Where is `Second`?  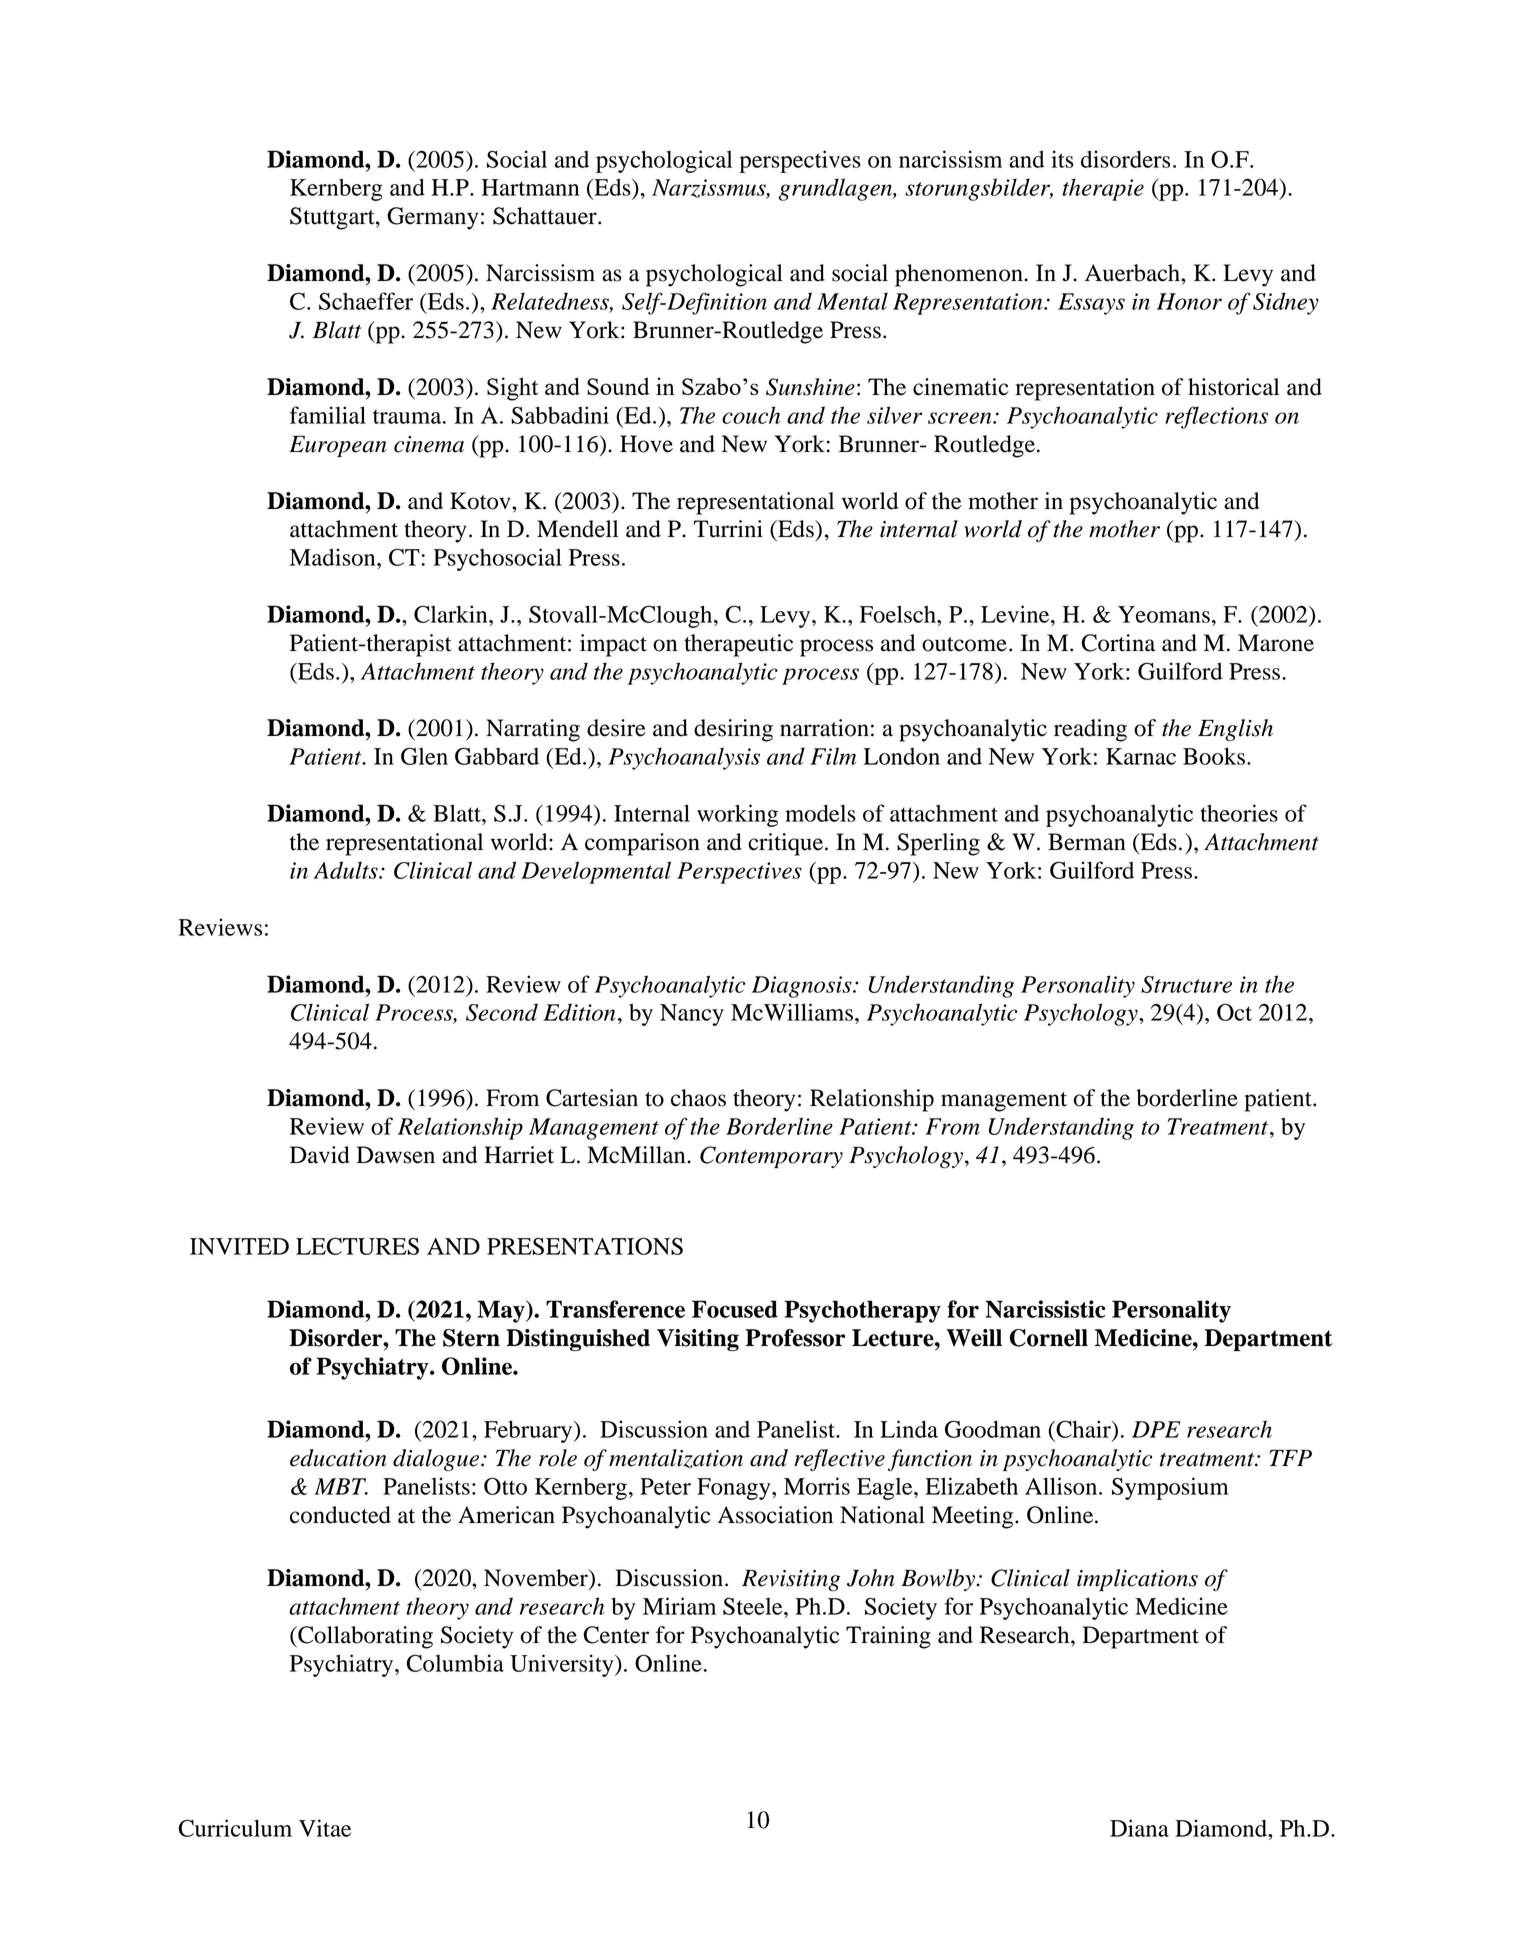 Second is located at coordinates (502, 1012).
